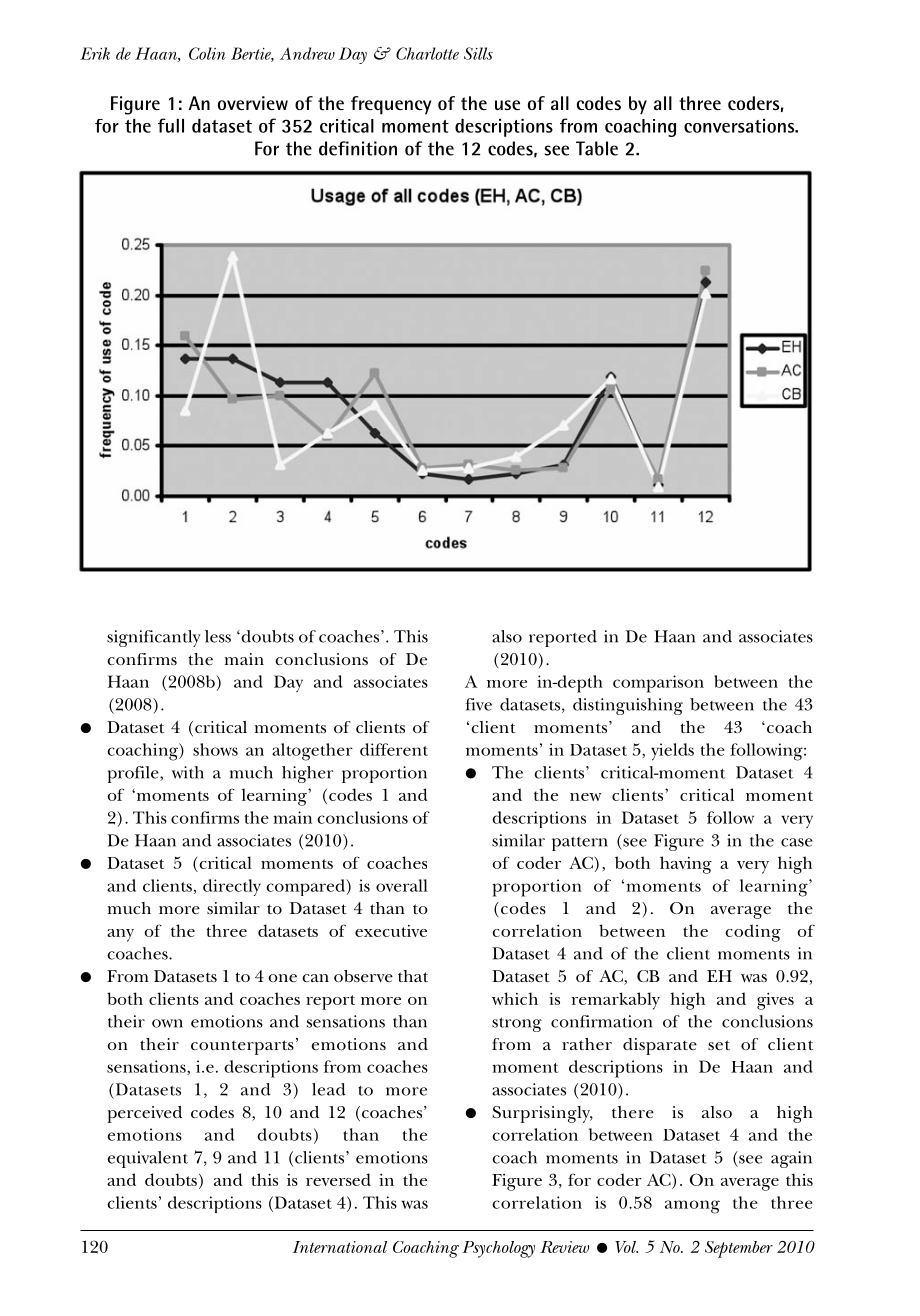  I want to click on own, so click(167, 1023).
